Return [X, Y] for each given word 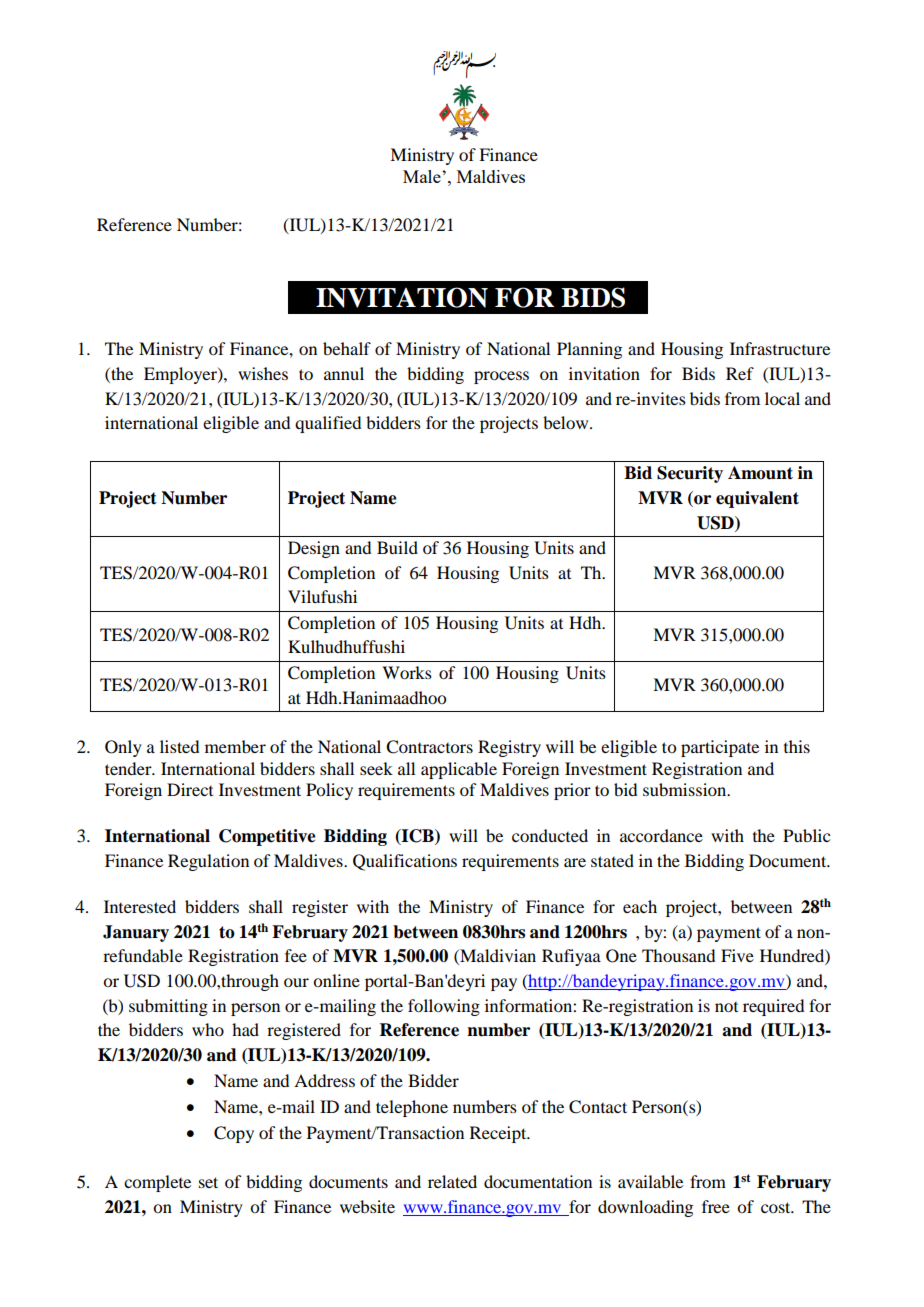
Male [423, 176]
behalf [347, 348]
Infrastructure [780, 348]
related [452, 1181]
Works [407, 672]
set [208, 1182]
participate [720, 748]
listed [179, 746]
